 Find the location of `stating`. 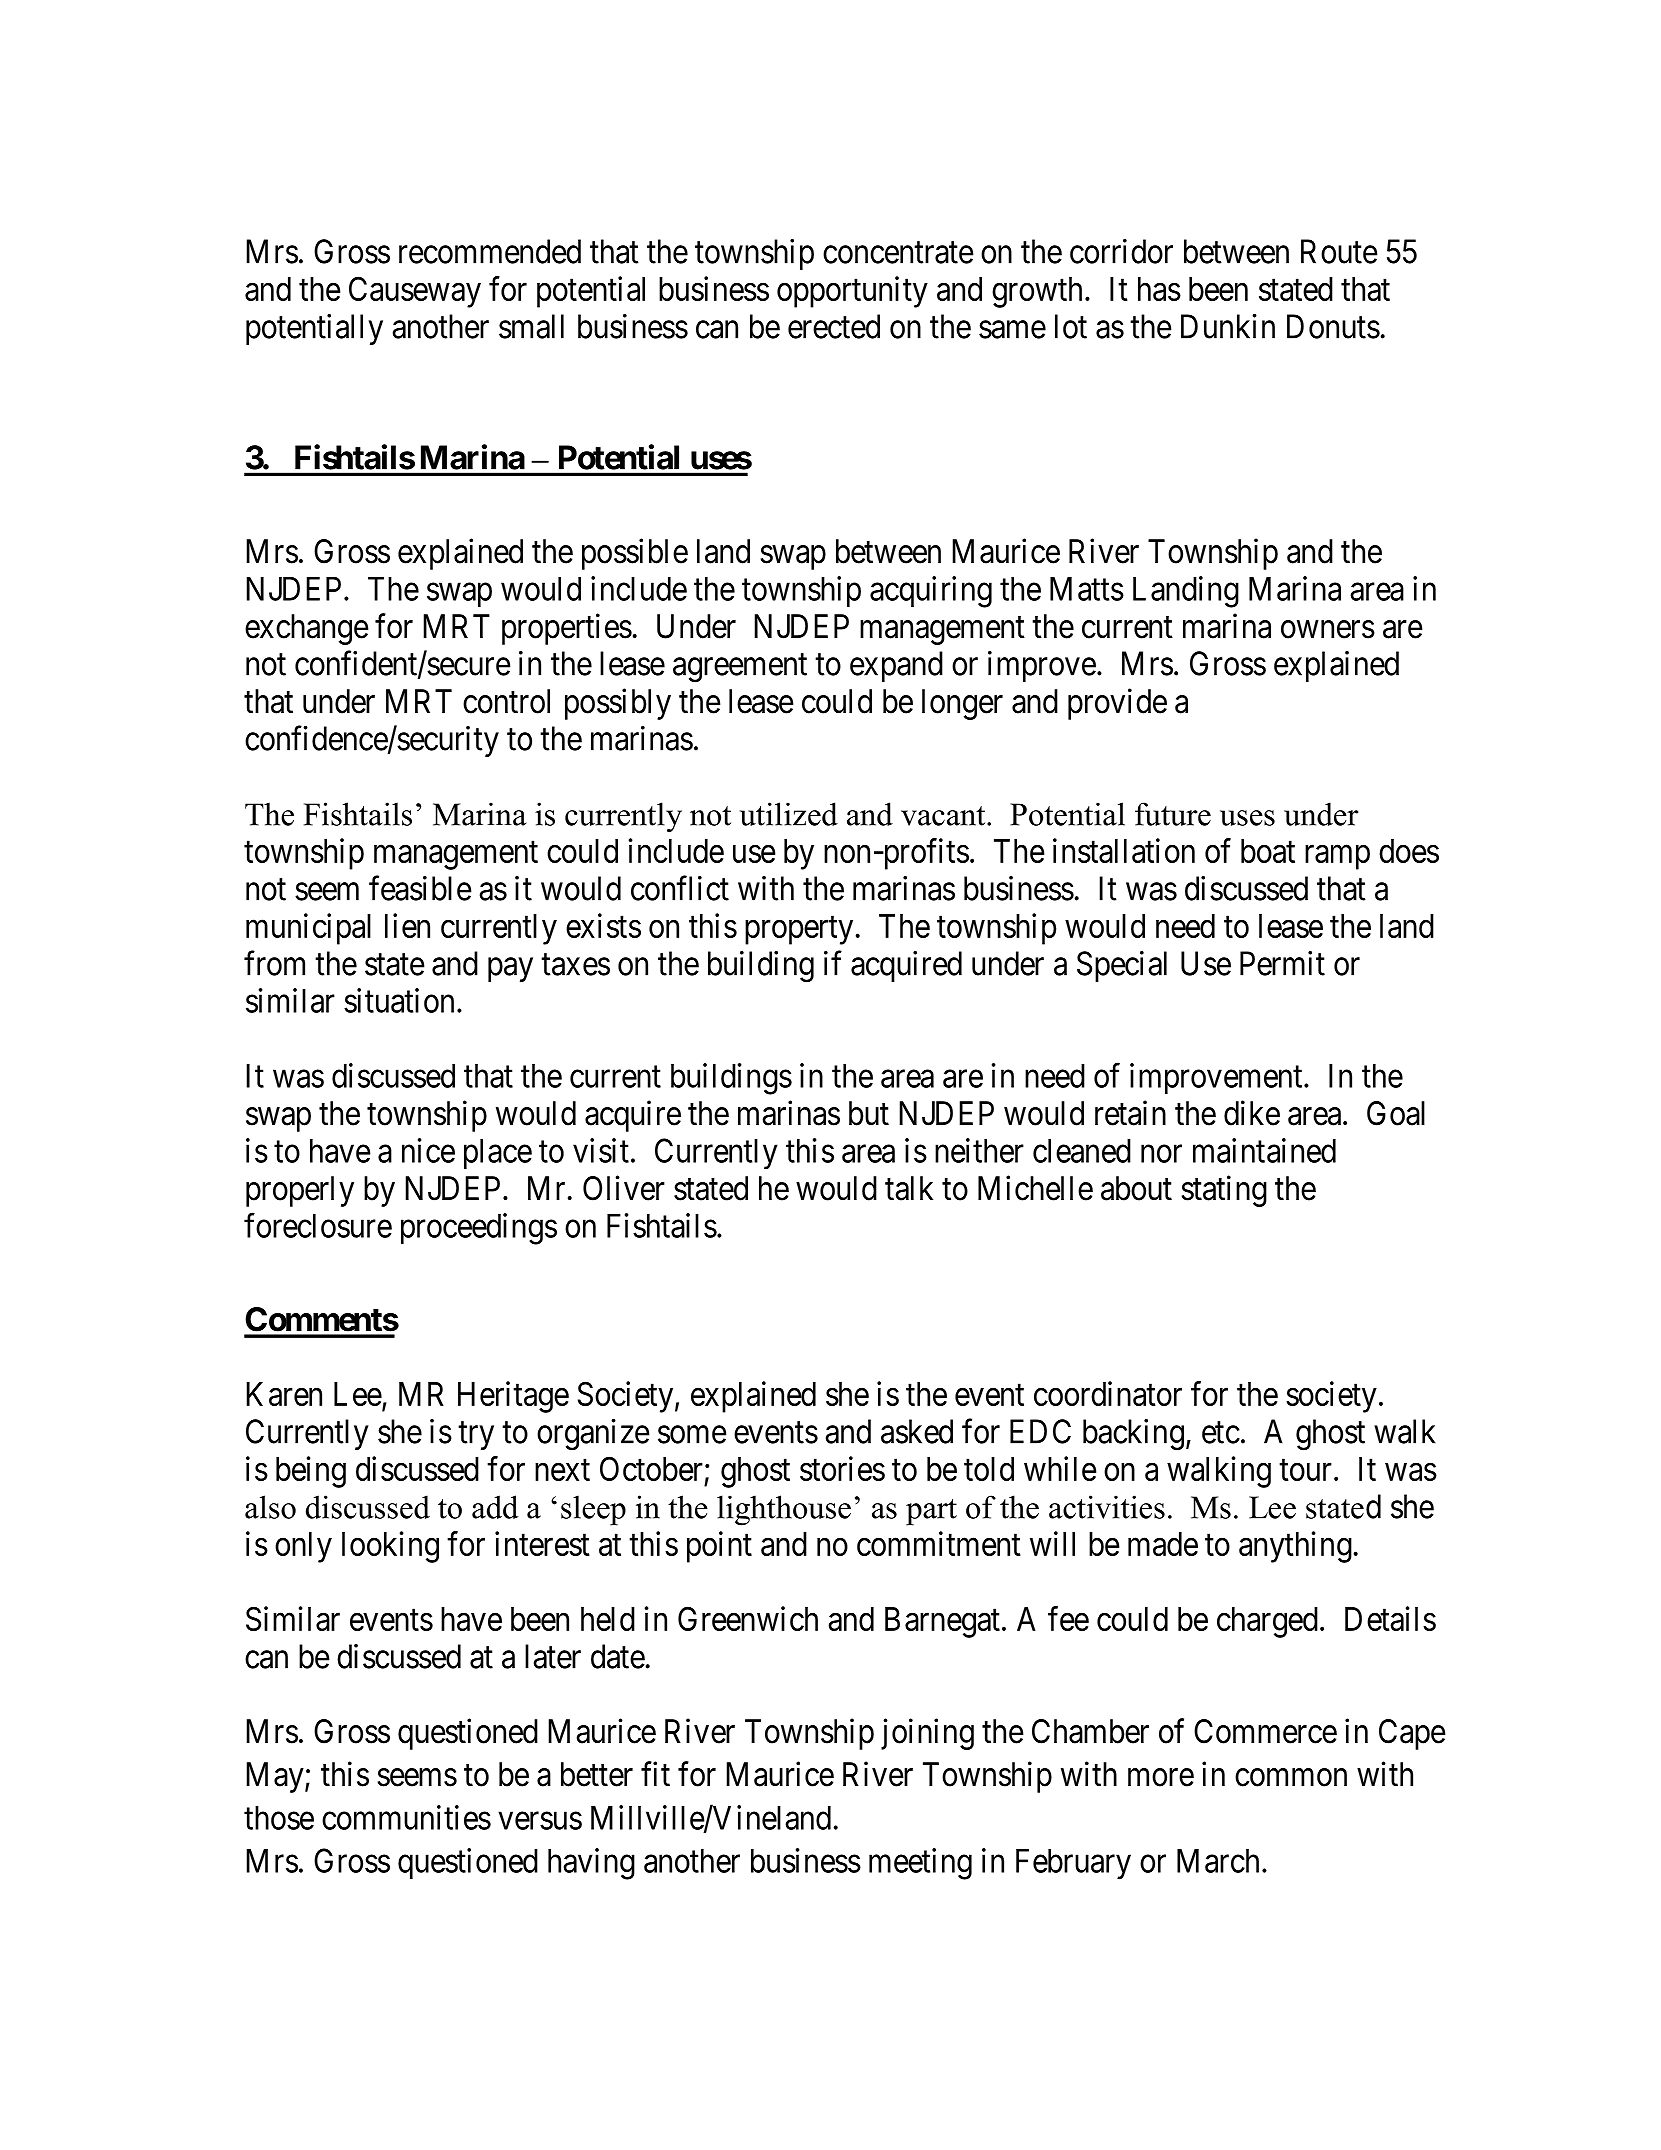

stating is located at coordinates (1224, 1191).
